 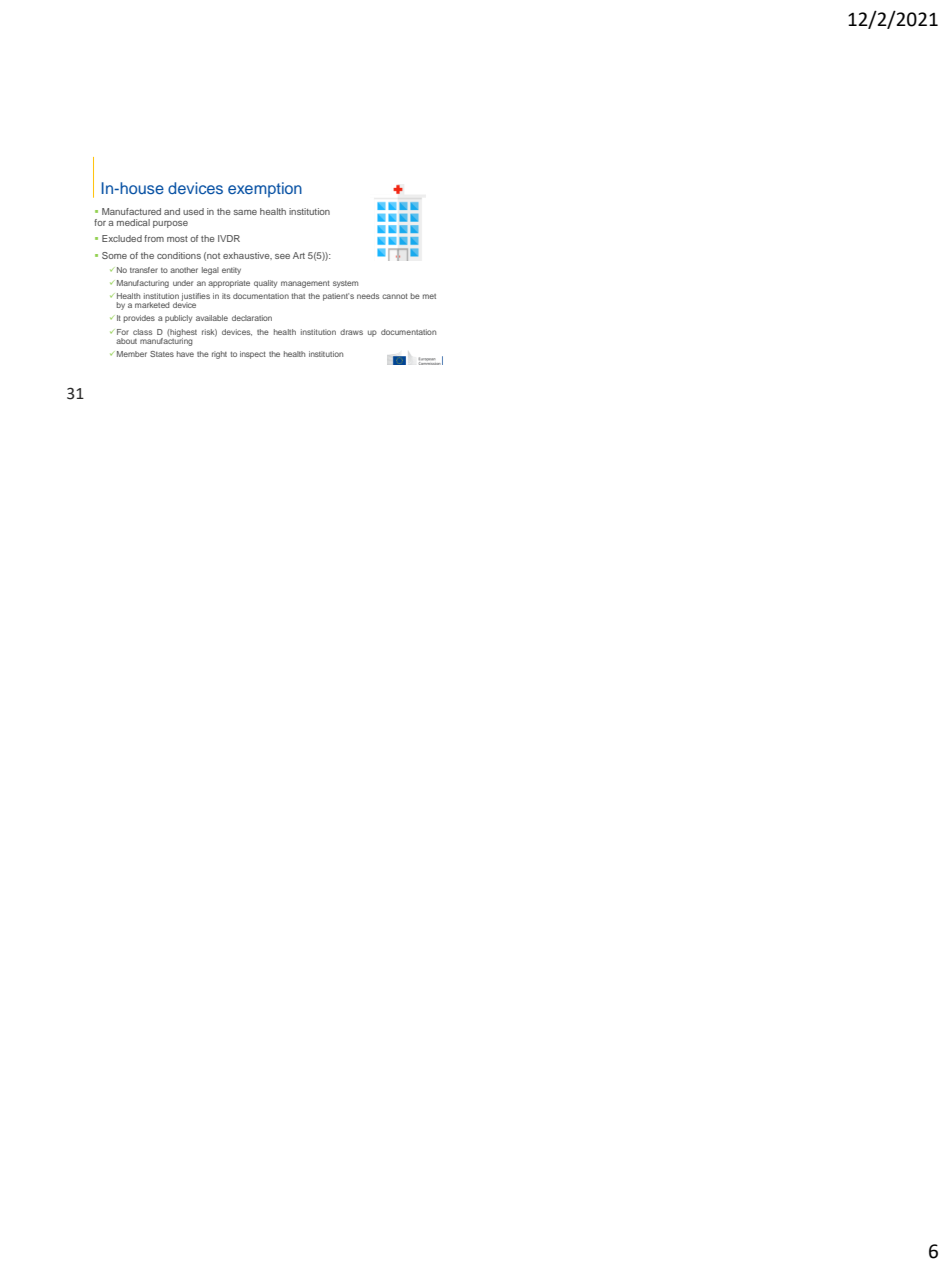 What do you see at coordinates (162, 354) in the page?
I see `States` at bounding box center [162, 354].
